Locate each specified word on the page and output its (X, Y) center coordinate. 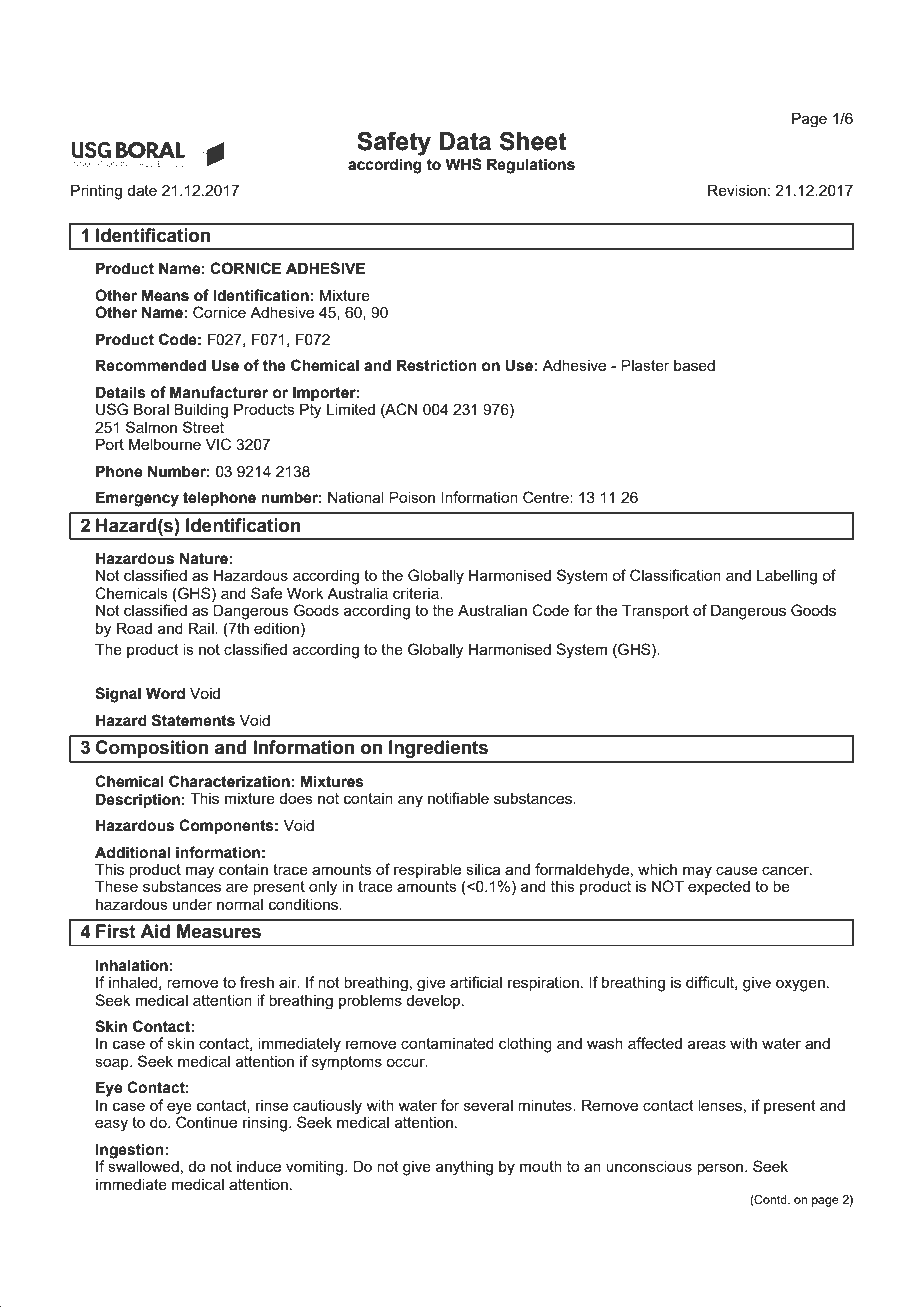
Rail (202, 628)
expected (719, 886)
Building (201, 411)
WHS (463, 164)
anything (464, 1168)
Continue (206, 1121)
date (142, 190)
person (721, 1169)
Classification (675, 575)
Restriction (437, 365)
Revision (737, 190)
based (694, 365)
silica (483, 869)
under (192, 904)
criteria (417, 593)
